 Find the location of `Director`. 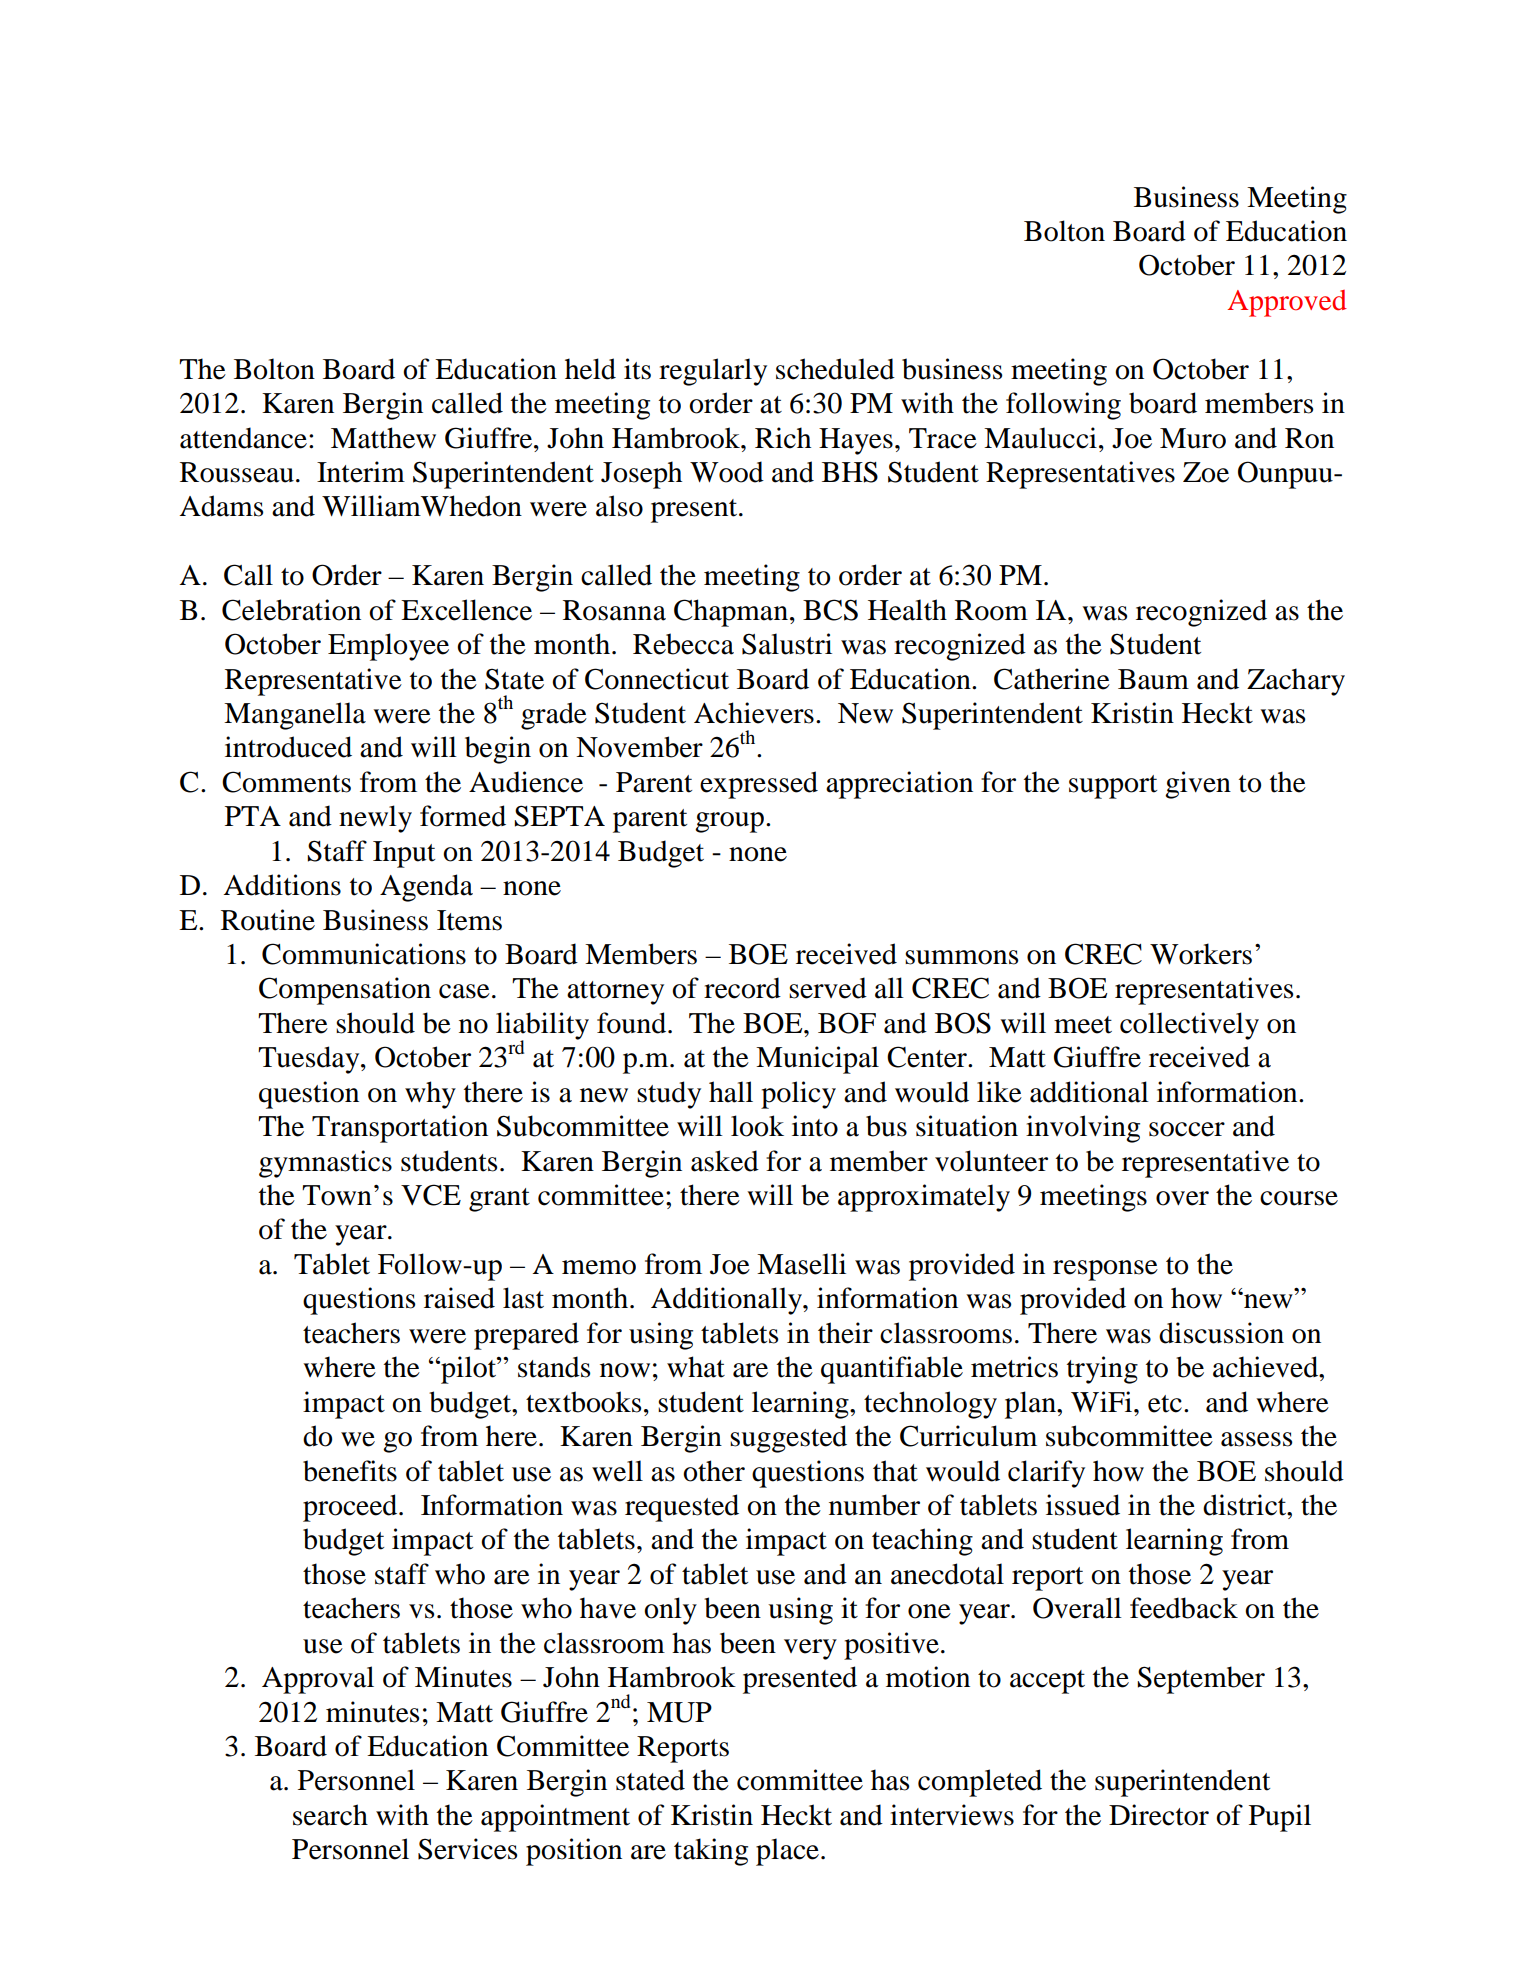

Director is located at coordinates (1159, 1815).
